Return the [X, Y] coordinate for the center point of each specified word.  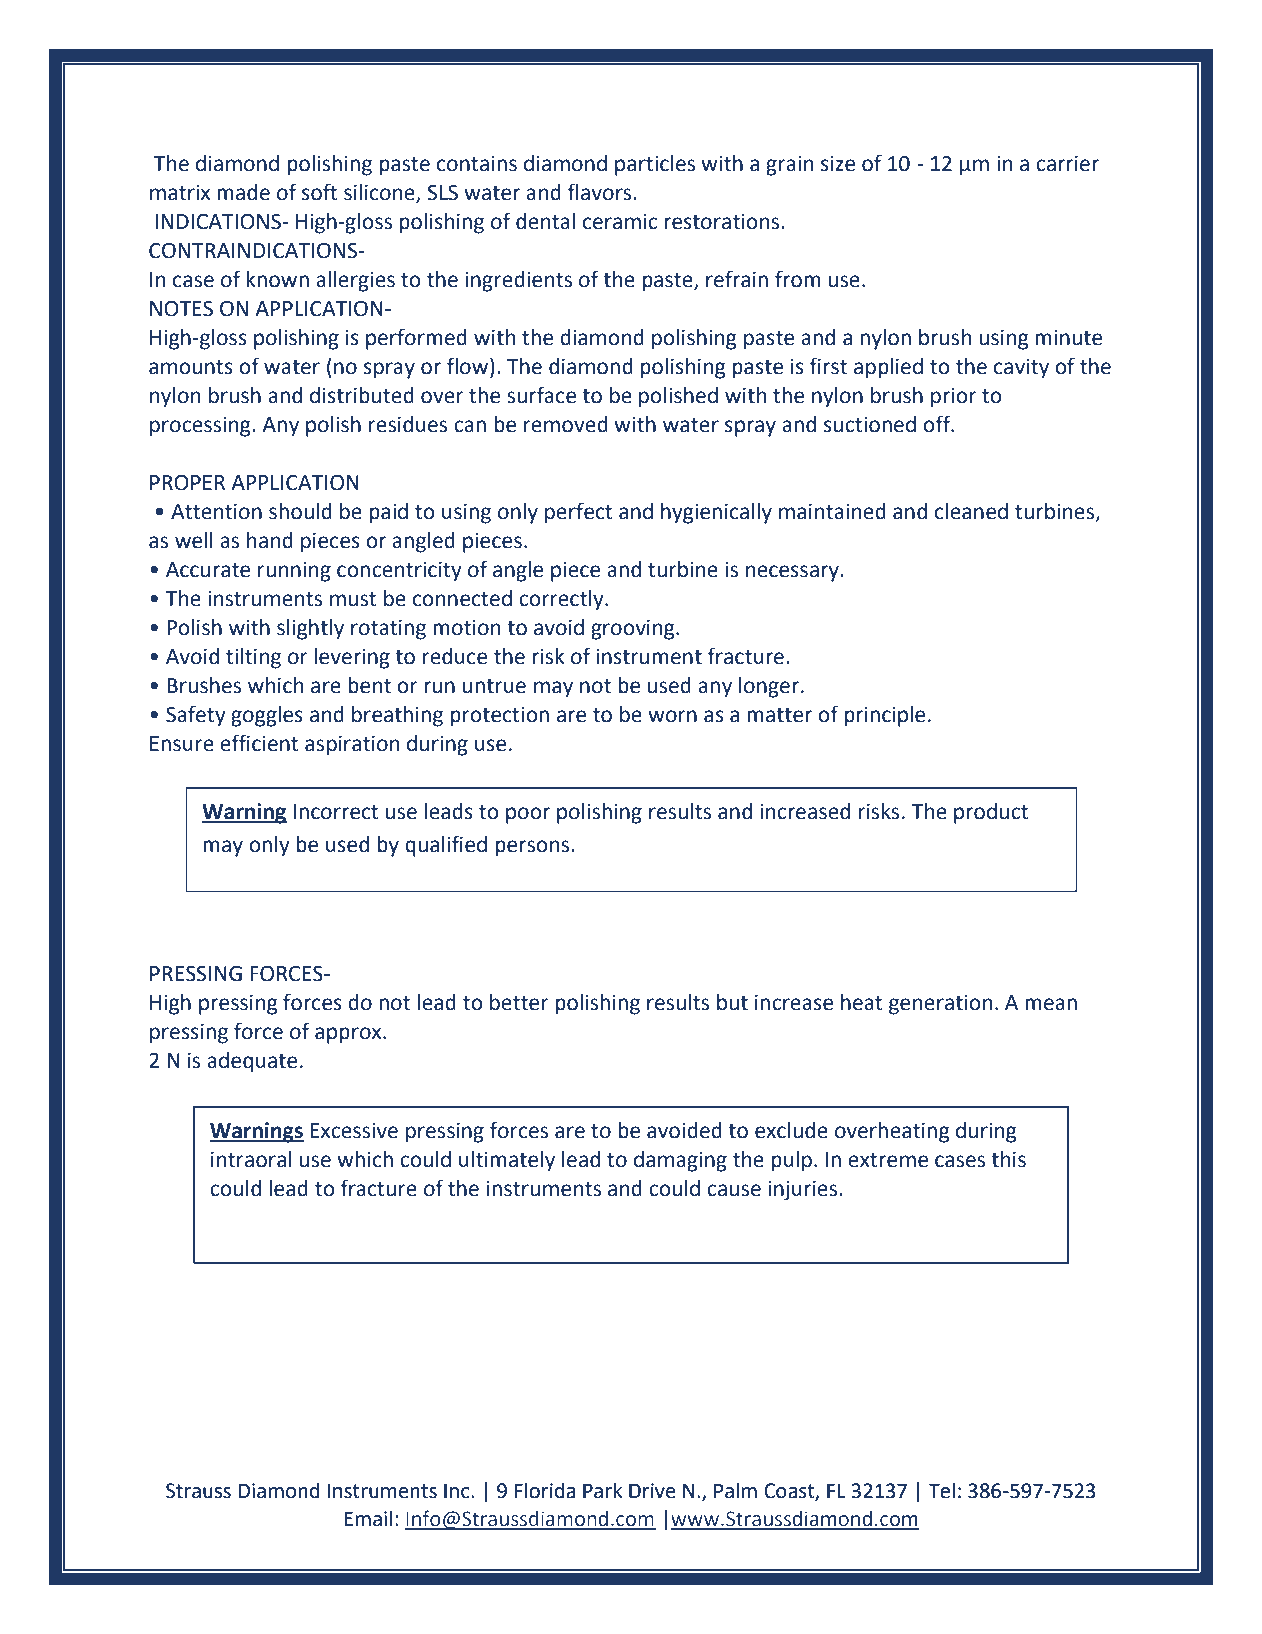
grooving [634, 630]
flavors [600, 192]
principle [884, 716]
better [519, 1002]
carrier [1067, 164]
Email [368, 1518]
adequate [252, 1062]
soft [320, 192]
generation [940, 1005]
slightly [310, 629]
